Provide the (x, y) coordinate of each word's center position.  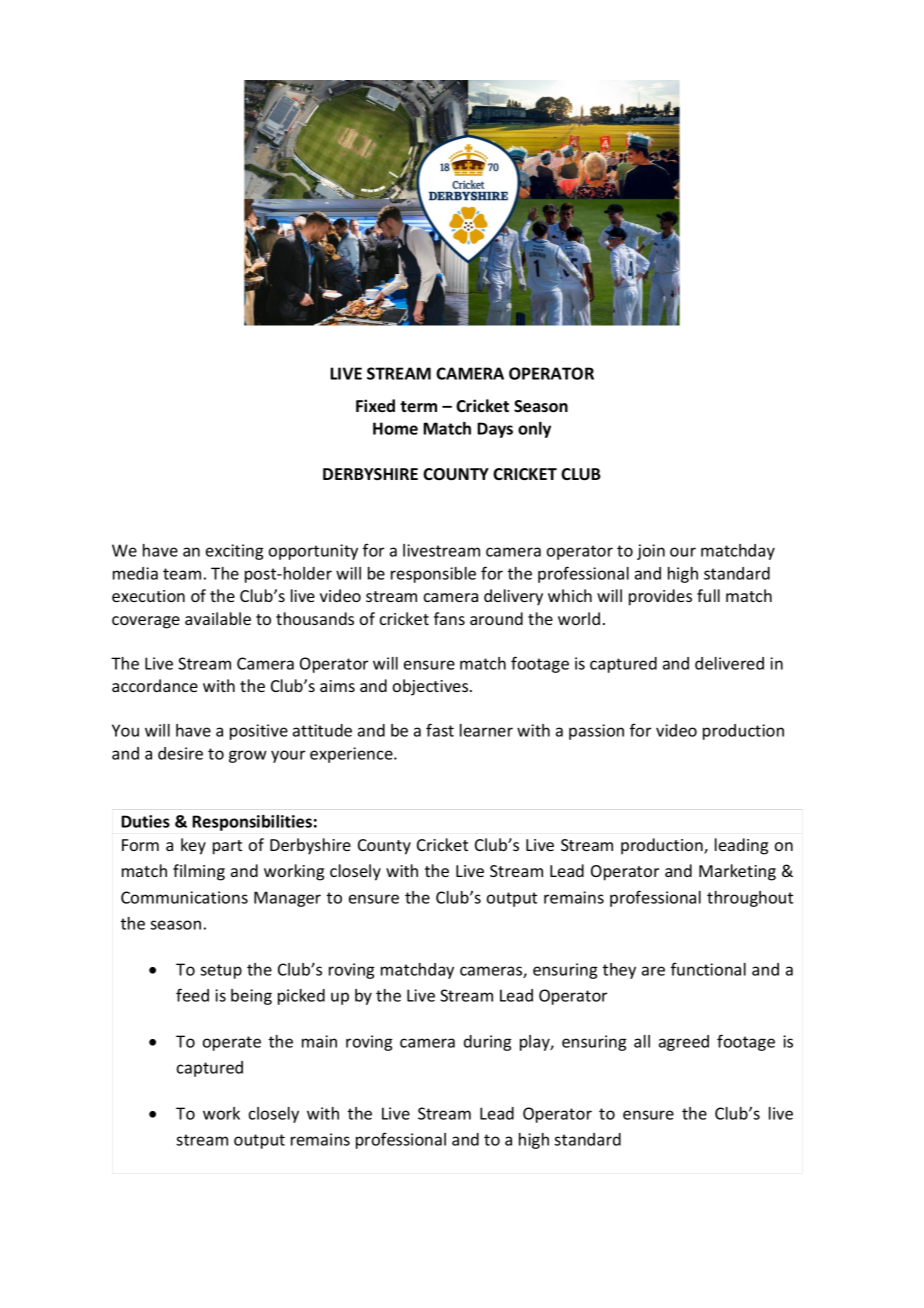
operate (232, 1043)
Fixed (375, 405)
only (534, 430)
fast (440, 730)
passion (596, 732)
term (418, 406)
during (487, 1043)
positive (259, 732)
